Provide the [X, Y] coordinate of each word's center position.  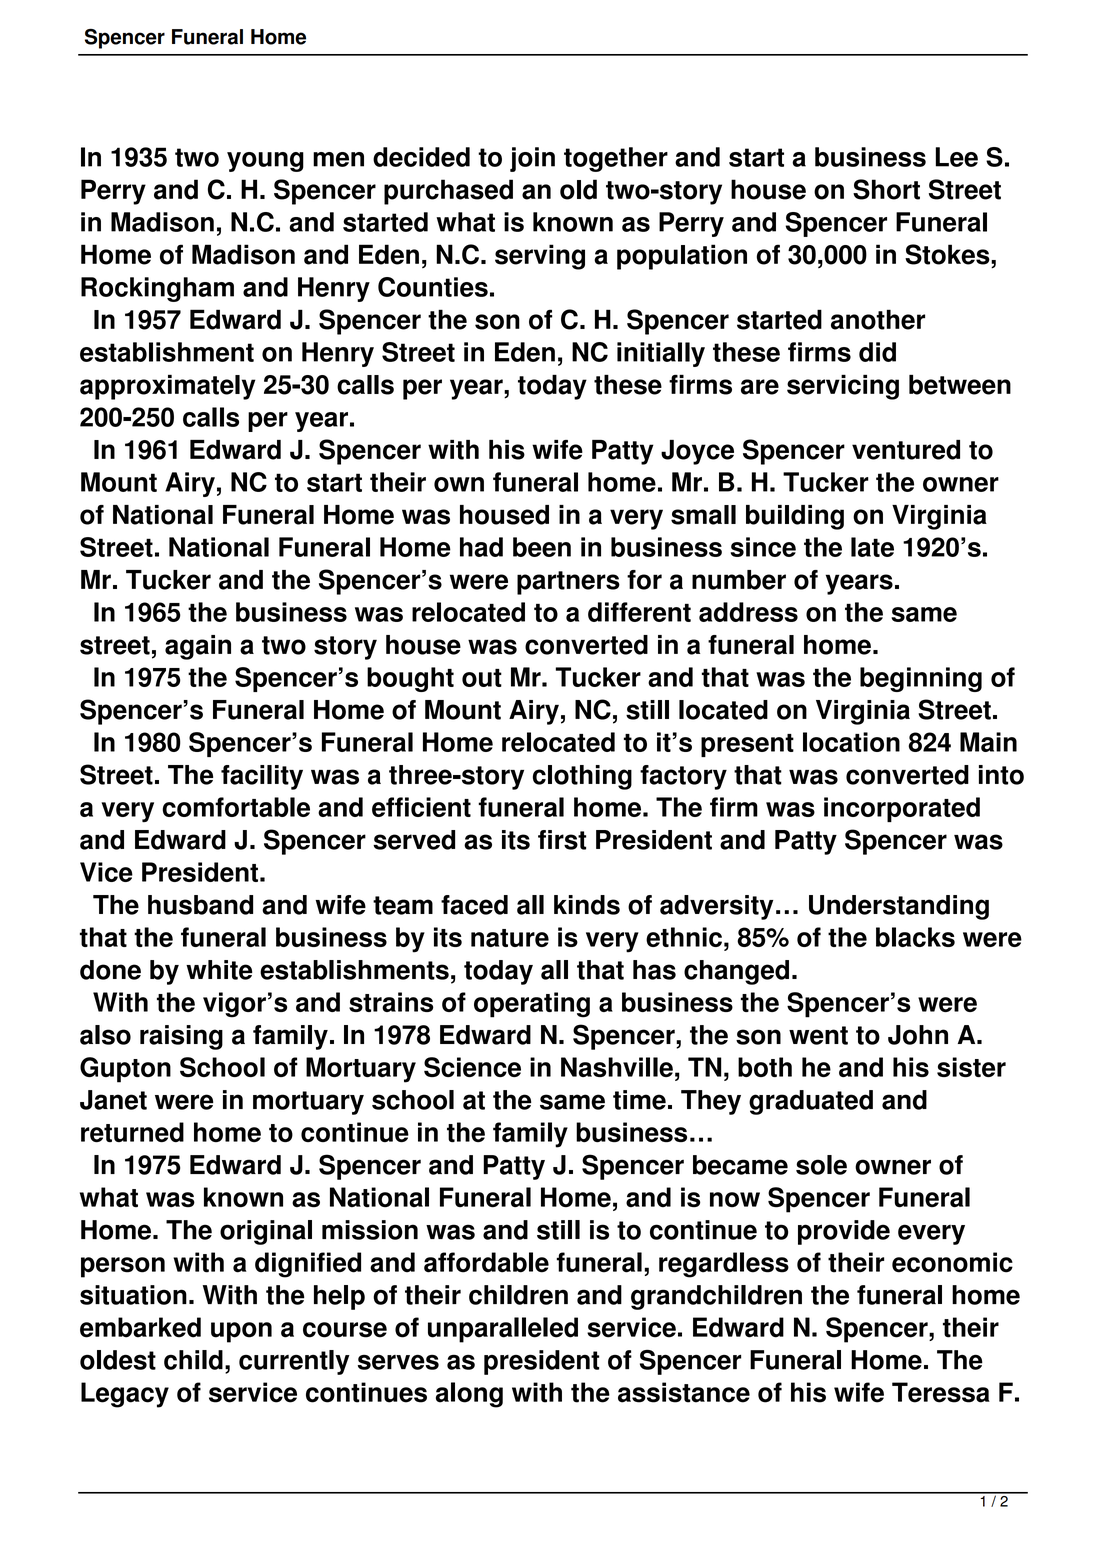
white [219, 970]
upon [241, 1332]
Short [886, 189]
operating [532, 1005]
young [265, 162]
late [872, 547]
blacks [915, 937]
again [198, 647]
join [532, 159]
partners [568, 583]
